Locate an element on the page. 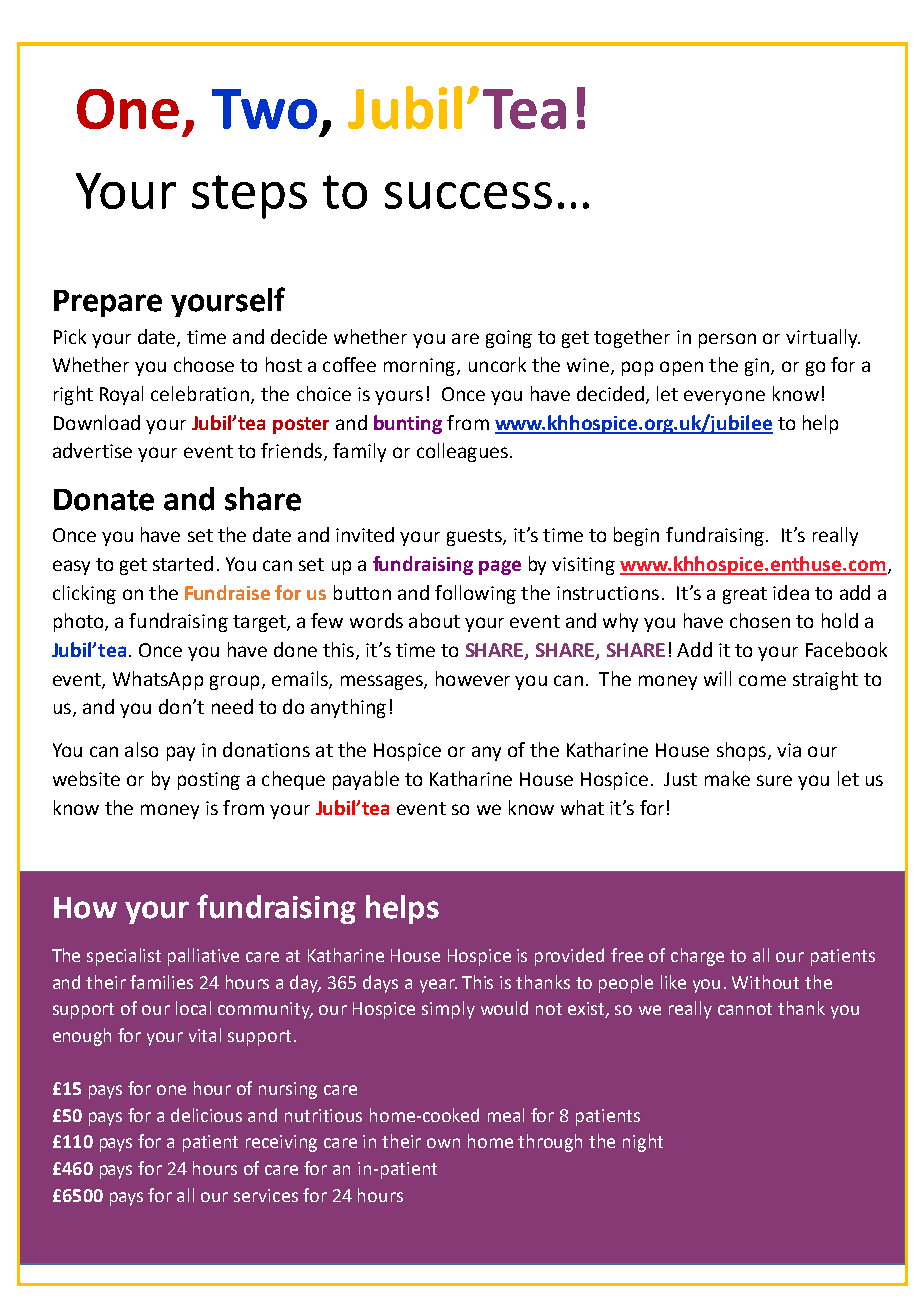  person is located at coordinates (727, 340).
